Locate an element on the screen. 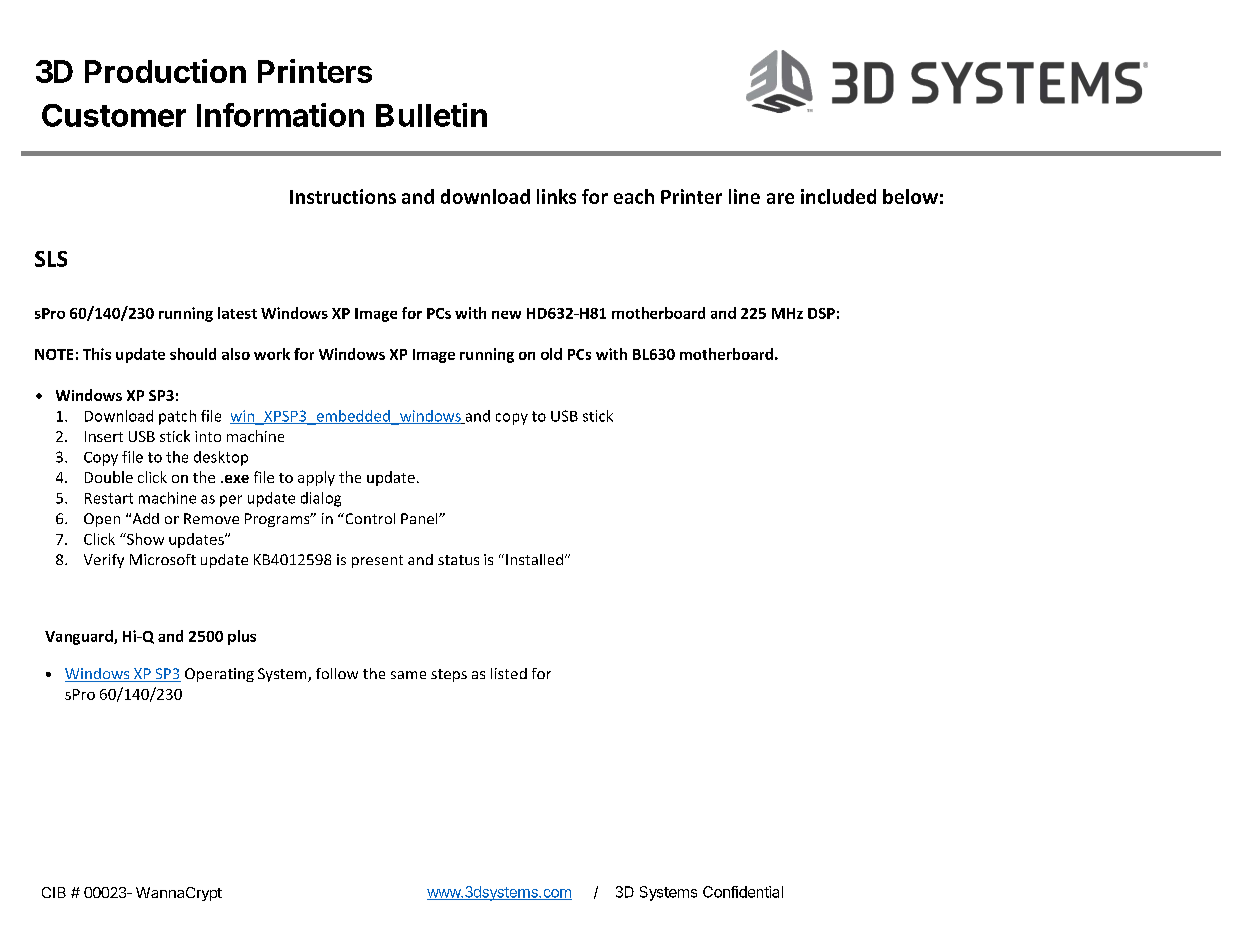 This screenshot has height=952, width=1233. Production is located at coordinates (165, 71).
